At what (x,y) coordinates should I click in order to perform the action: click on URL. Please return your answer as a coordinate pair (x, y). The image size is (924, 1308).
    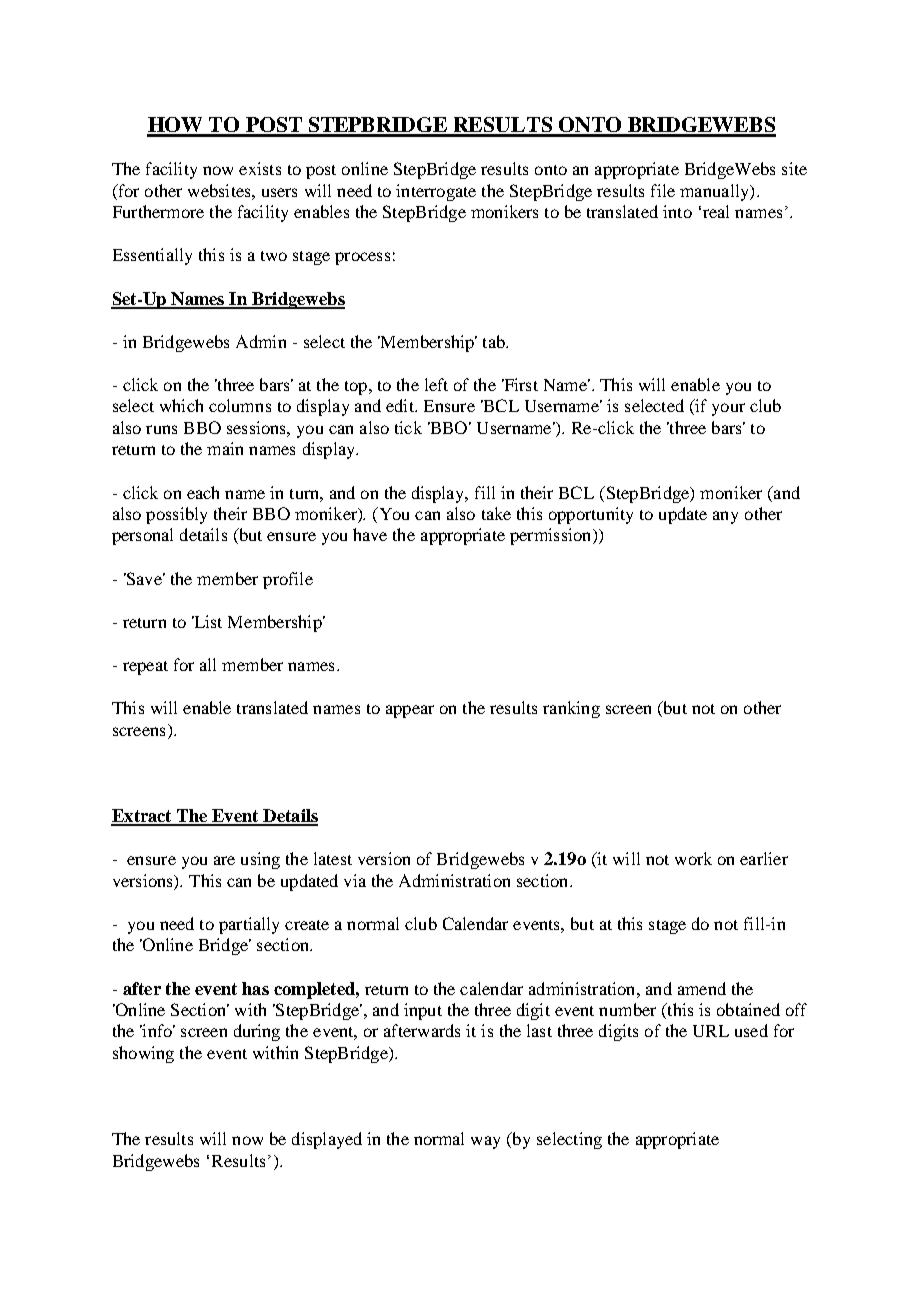
    Looking at the image, I should click on (711, 1031).
